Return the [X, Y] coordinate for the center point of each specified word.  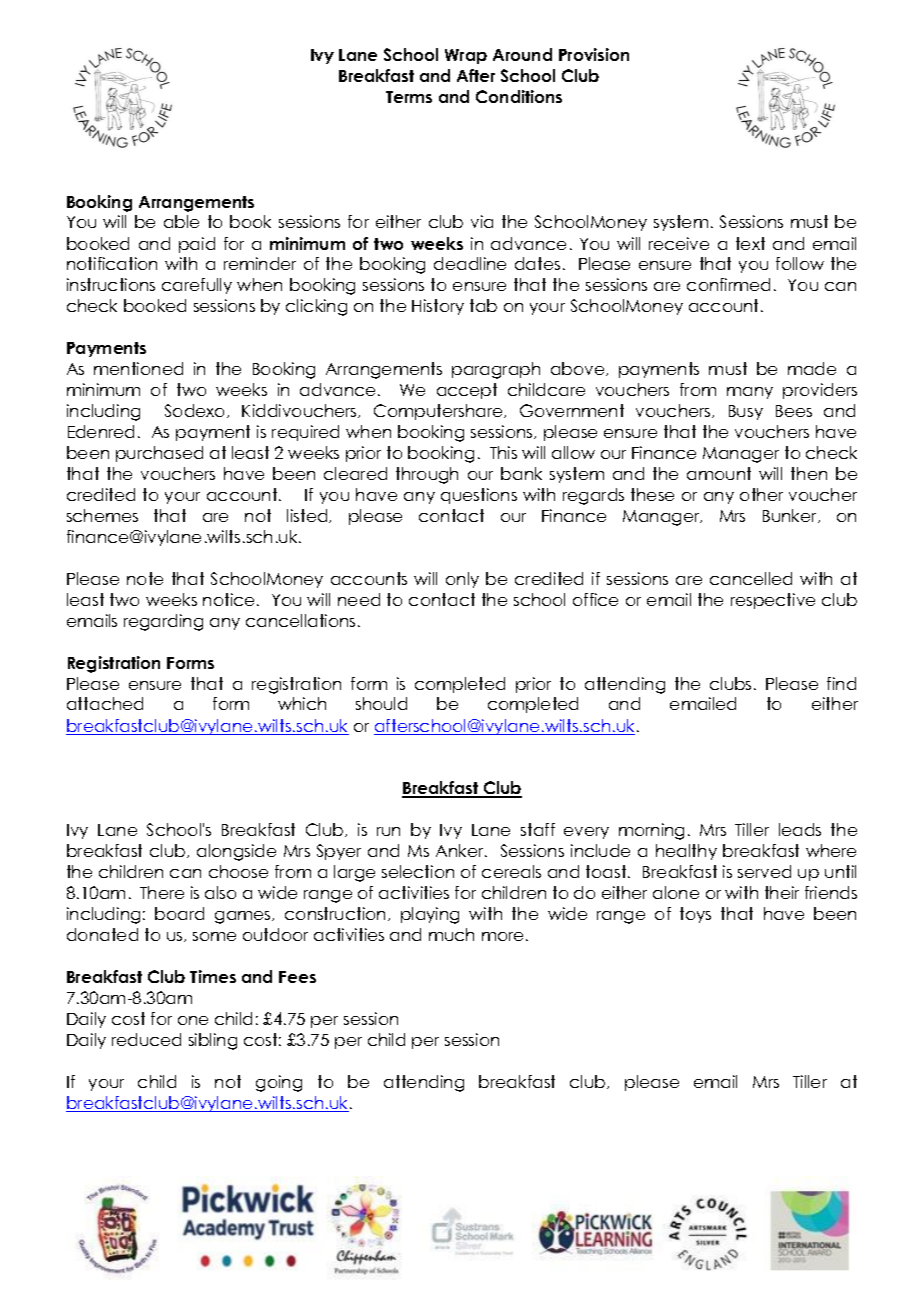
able [181, 221]
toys [695, 915]
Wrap [466, 56]
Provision [594, 54]
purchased [159, 454]
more [502, 936]
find [841, 683]
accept [467, 391]
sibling [213, 1041]
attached [105, 703]
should [381, 703]
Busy [746, 412]
